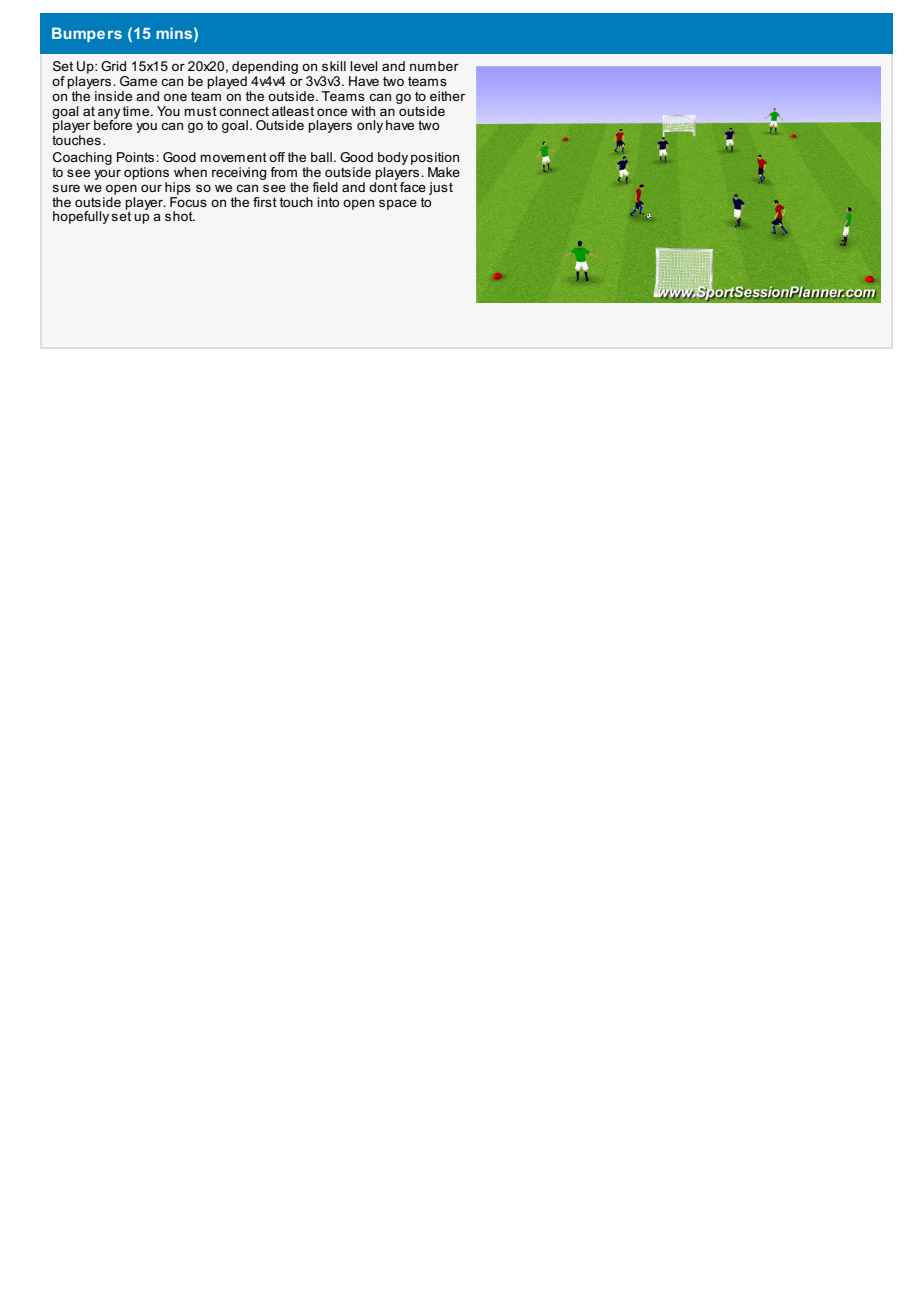  Describe the element at coordinates (180, 216) in the screenshot. I see `shot` at that location.
